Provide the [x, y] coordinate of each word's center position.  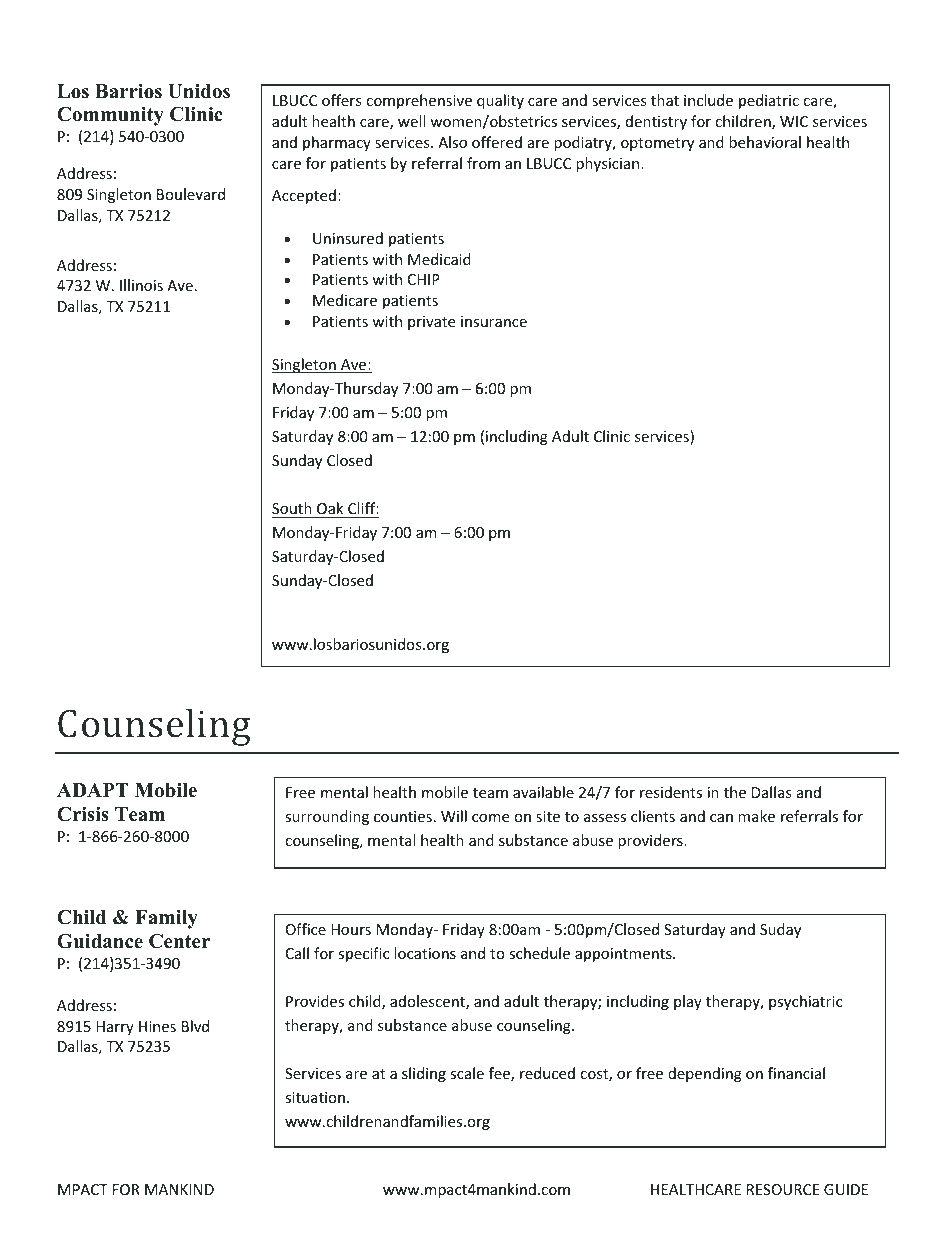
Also [452, 142]
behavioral [765, 142]
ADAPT [92, 790]
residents [671, 792]
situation [315, 1097]
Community [110, 116]
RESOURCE [783, 1189]
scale [467, 1073]
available [543, 792]
